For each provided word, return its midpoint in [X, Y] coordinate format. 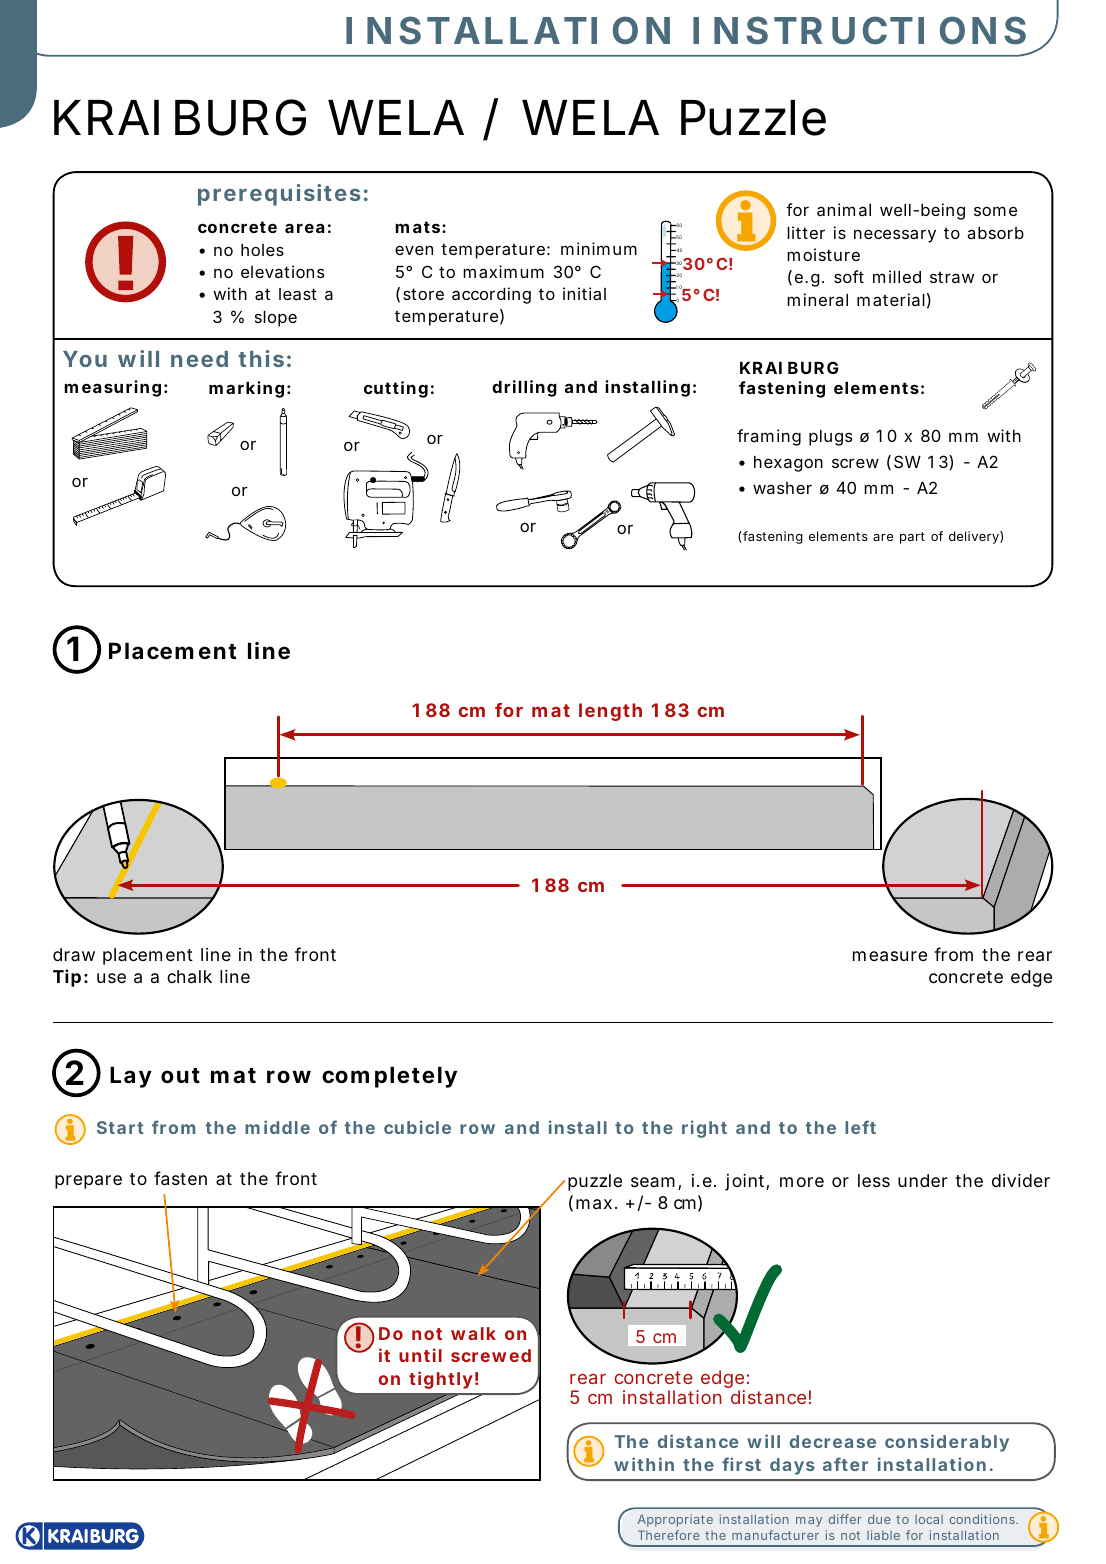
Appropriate [675, 1520]
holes [262, 250]
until [420, 1355]
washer [782, 488]
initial [584, 293]
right [704, 1129]
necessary [895, 236]
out [180, 1075]
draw [74, 954]
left [860, 1127]
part [912, 538]
